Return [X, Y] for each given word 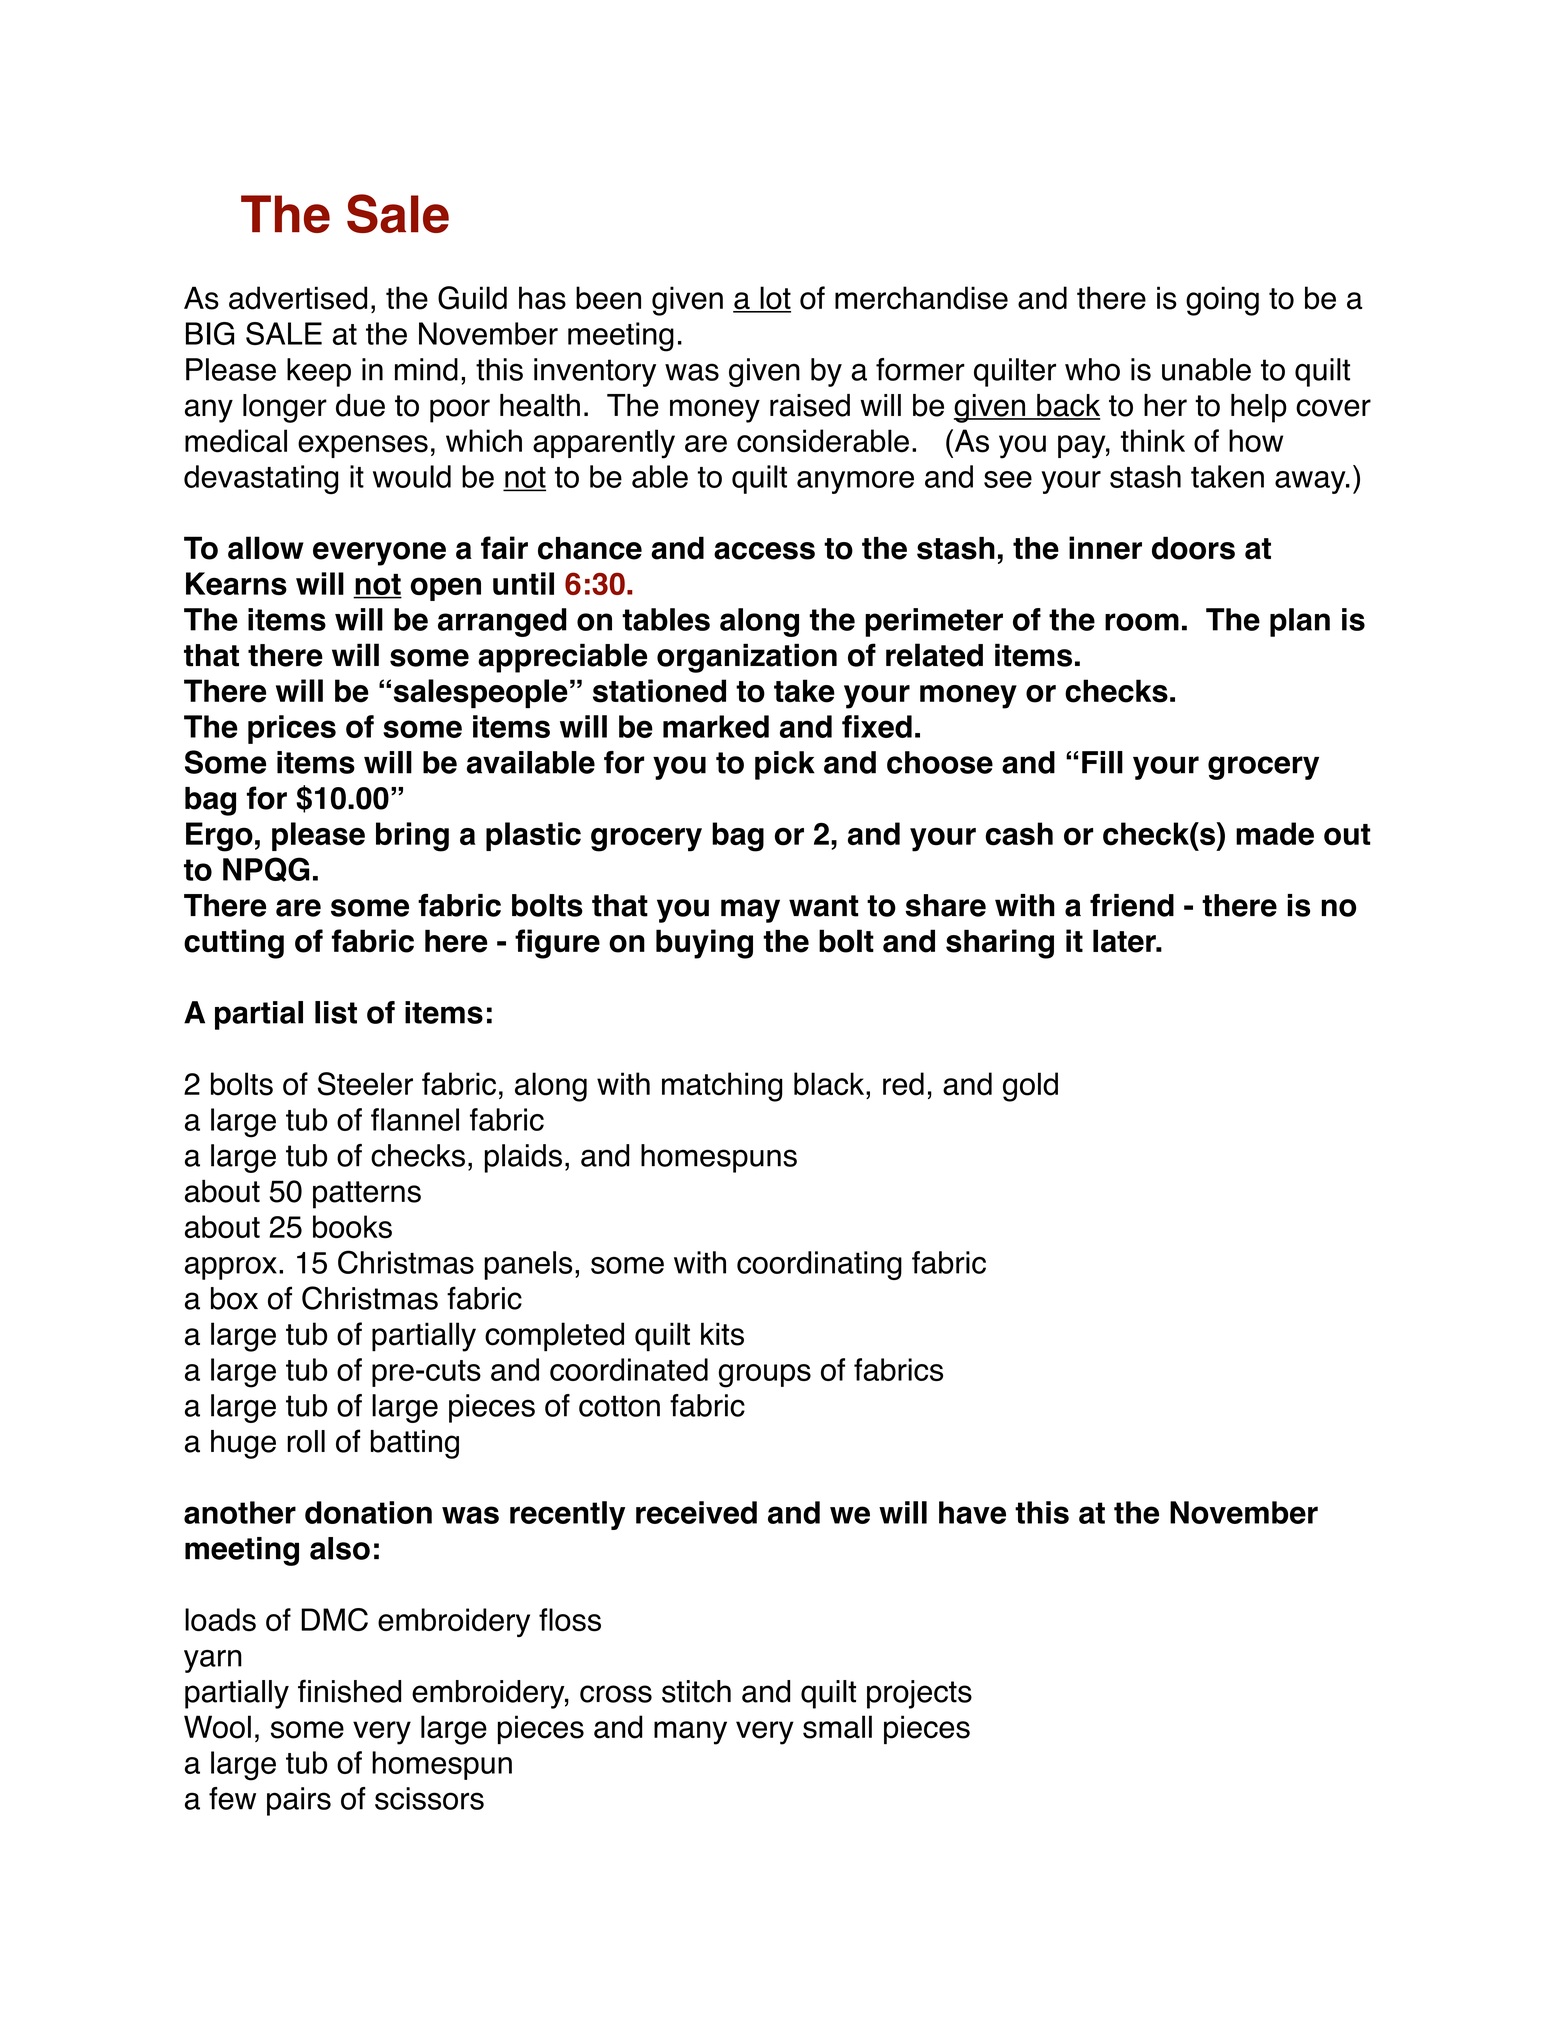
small [837, 1727]
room [1142, 622]
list [336, 1012]
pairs [299, 1801]
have [972, 1512]
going [1222, 301]
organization [747, 658]
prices [292, 729]
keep [319, 372]
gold [1030, 1087]
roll [306, 1441]
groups [765, 1376]
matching [722, 1087]
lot [774, 299]
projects [919, 1694]
